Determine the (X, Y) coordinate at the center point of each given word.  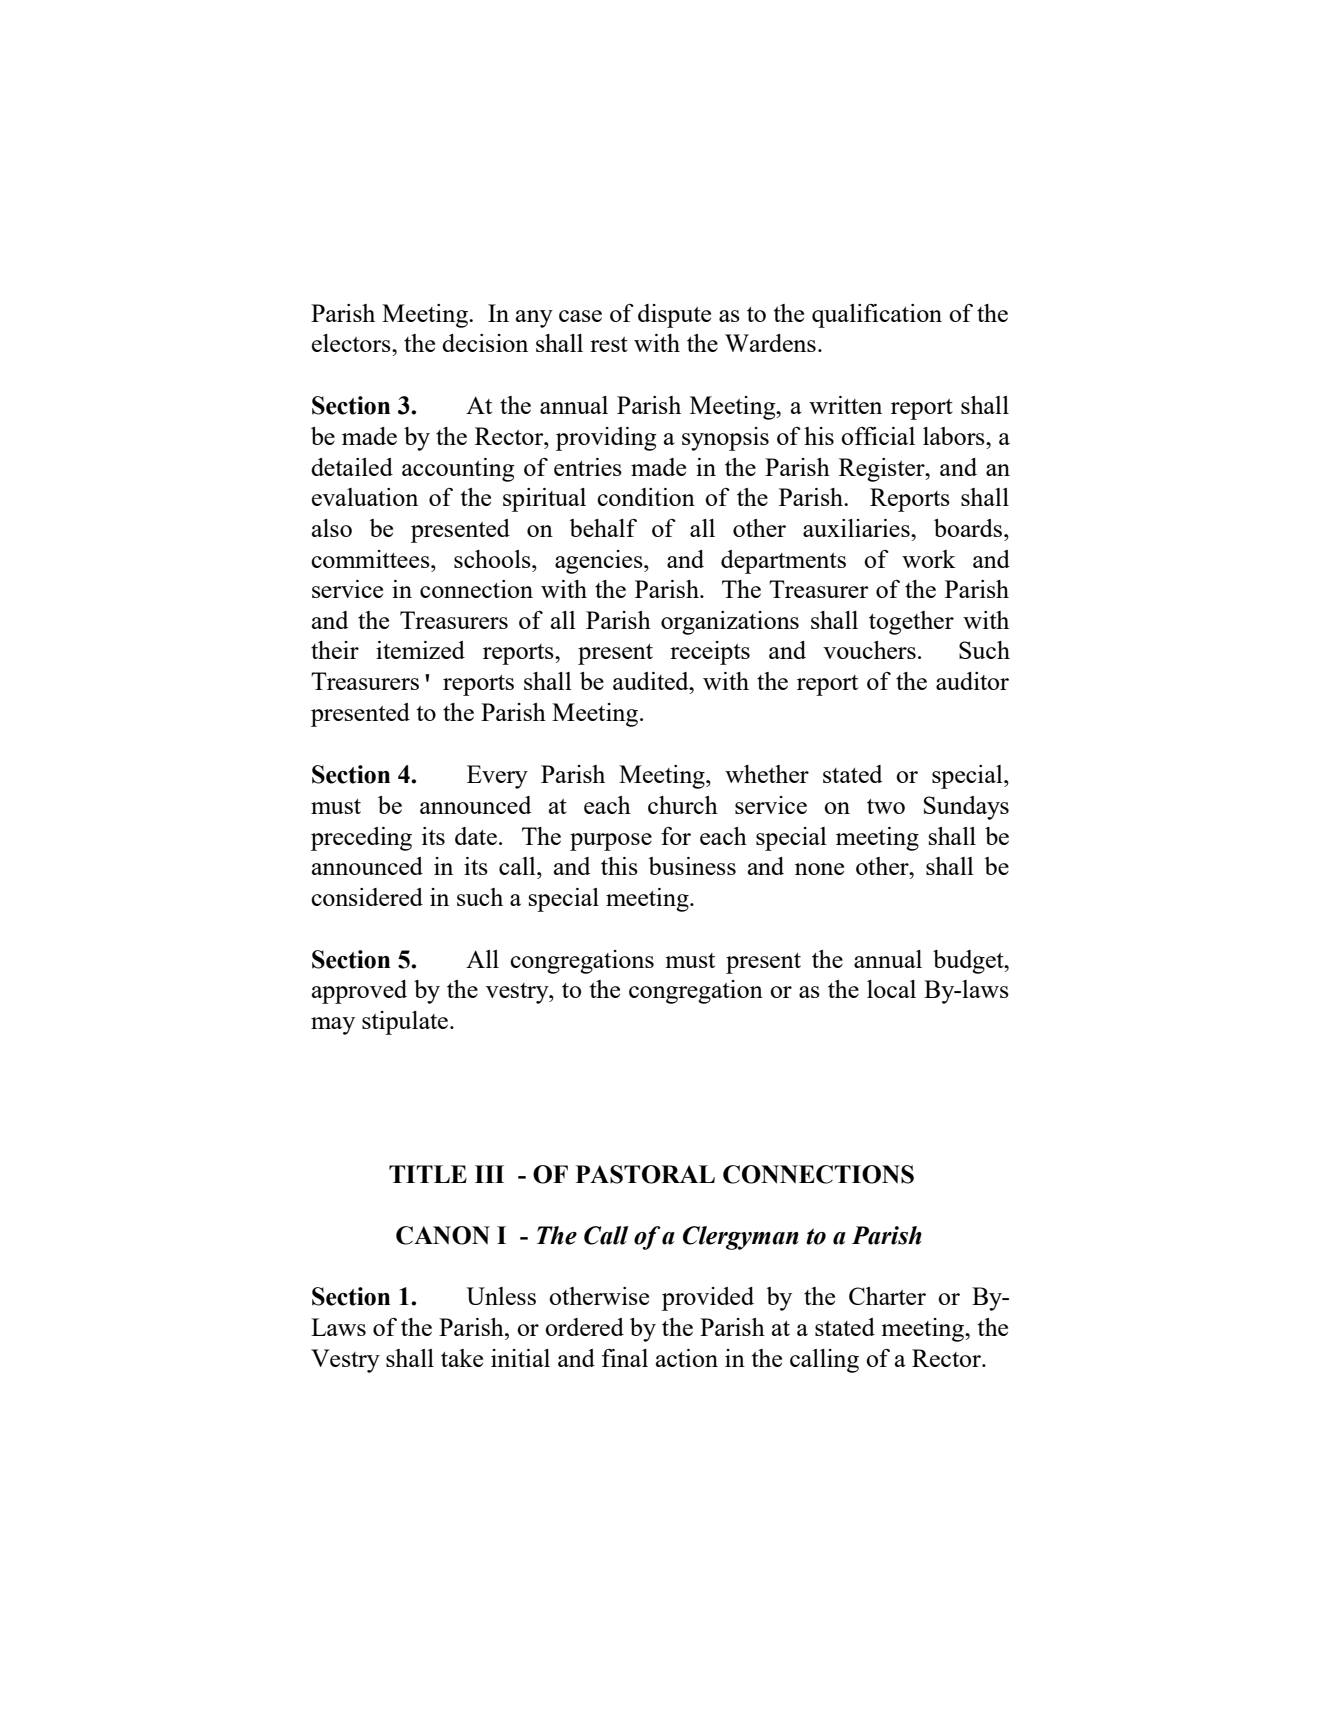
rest (609, 344)
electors (352, 343)
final (625, 1358)
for (676, 836)
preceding (361, 839)
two (886, 806)
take (462, 1358)
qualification (877, 316)
